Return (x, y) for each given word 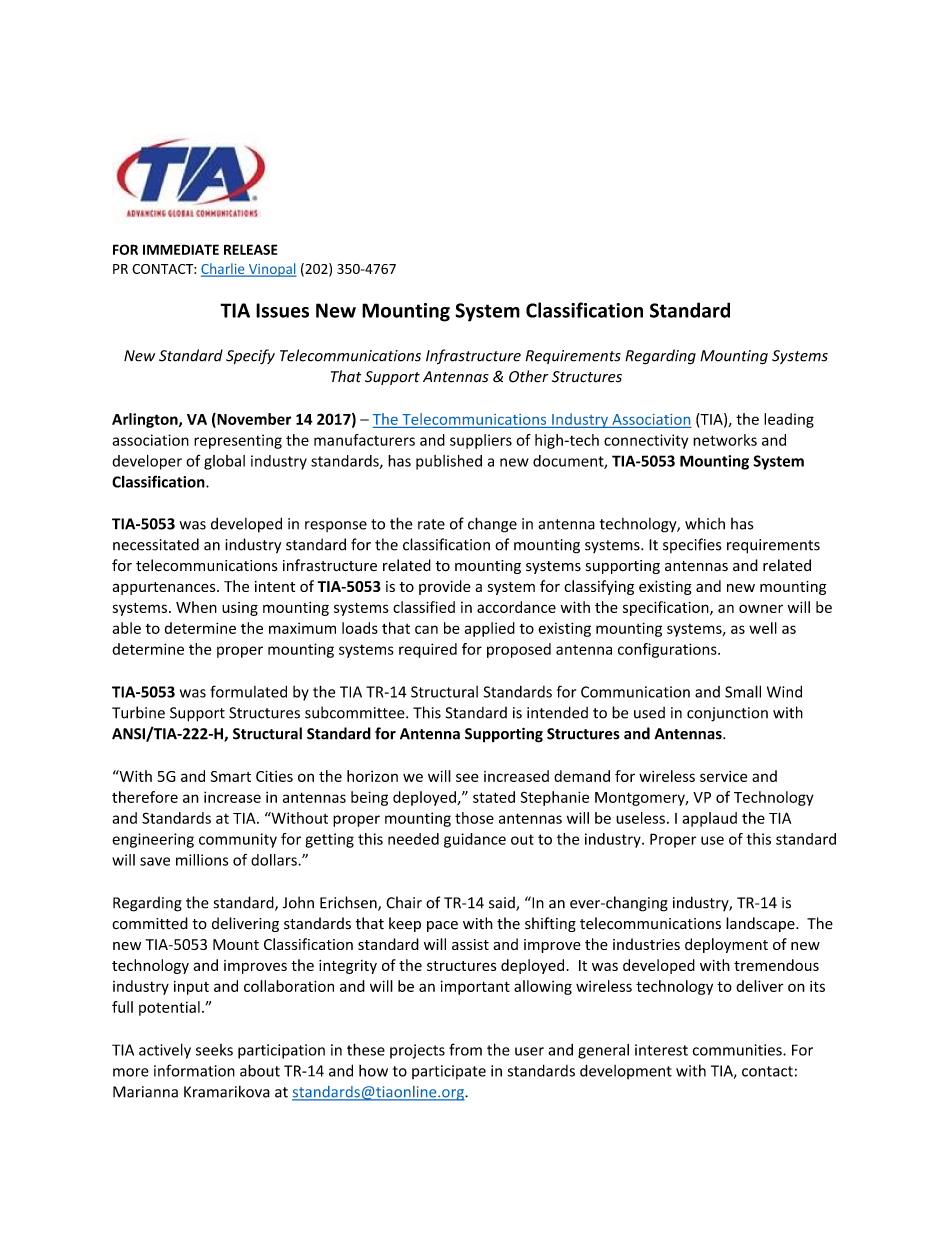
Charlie (224, 269)
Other (529, 376)
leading (789, 420)
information (194, 1070)
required (428, 650)
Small (743, 691)
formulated (248, 691)
